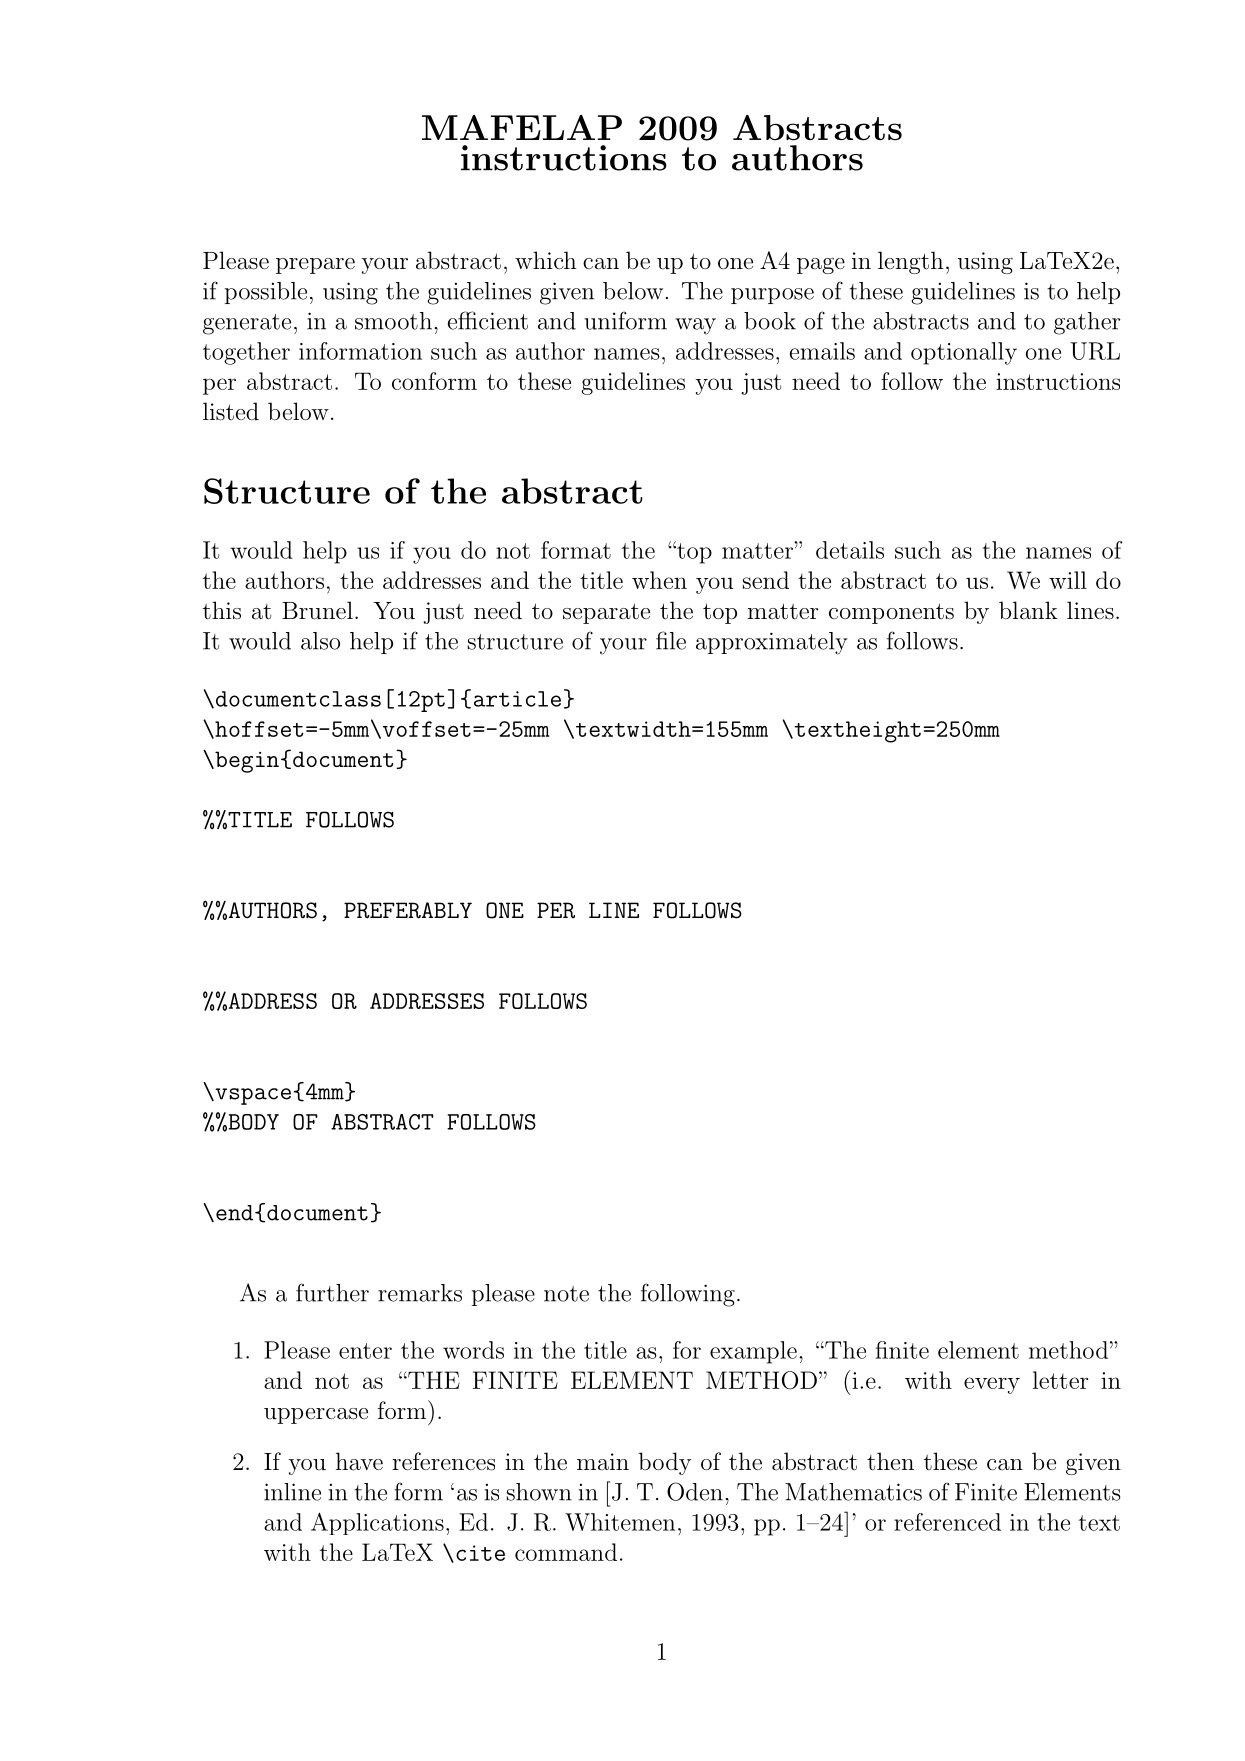 The image size is (1245, 1761). Describe the element at coordinates (947, 1522) in the screenshot. I see `referenced` at that location.
